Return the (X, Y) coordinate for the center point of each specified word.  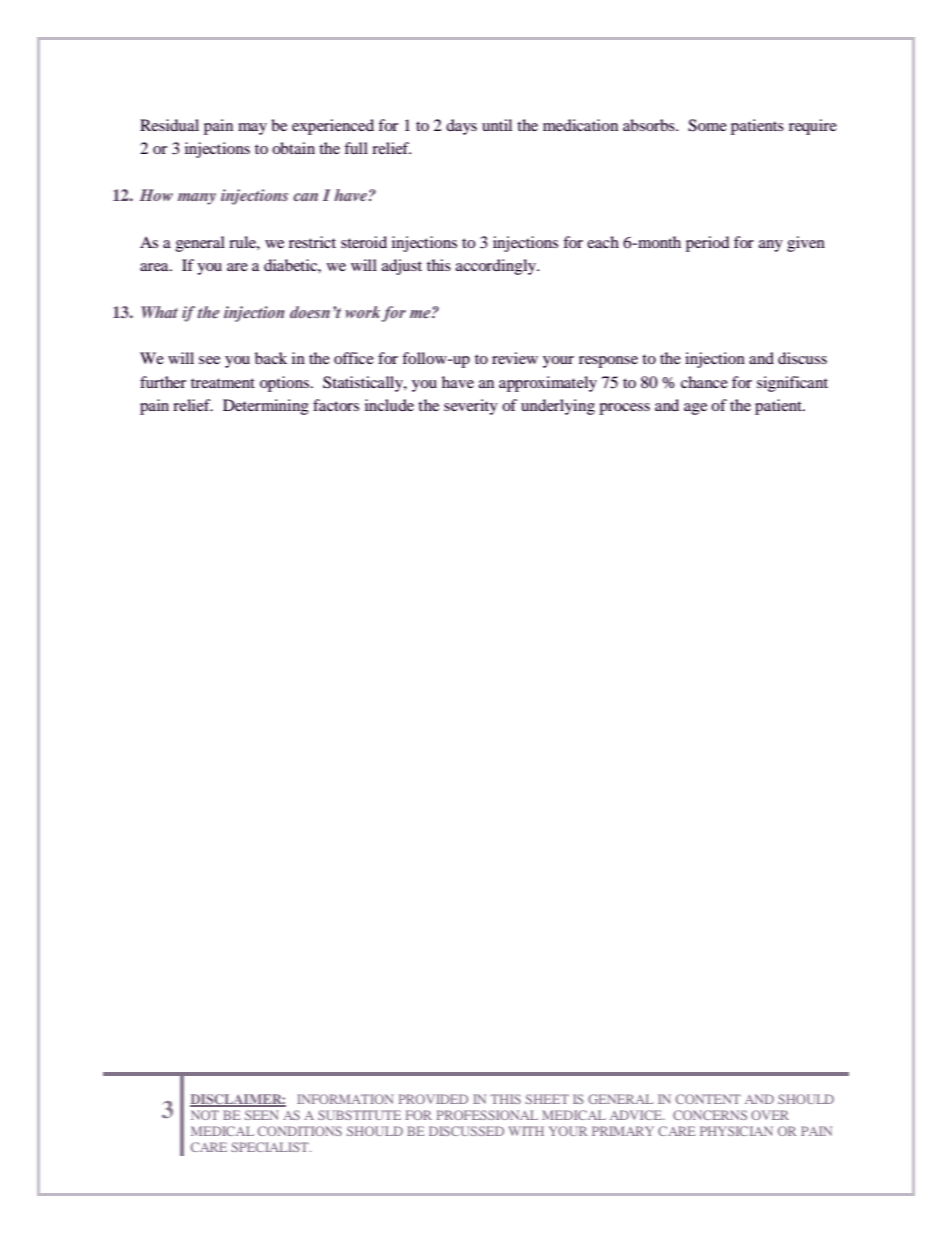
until (497, 125)
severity (471, 407)
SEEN (262, 1115)
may (252, 129)
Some (707, 125)
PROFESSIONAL (487, 1115)
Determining (266, 407)
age (695, 409)
